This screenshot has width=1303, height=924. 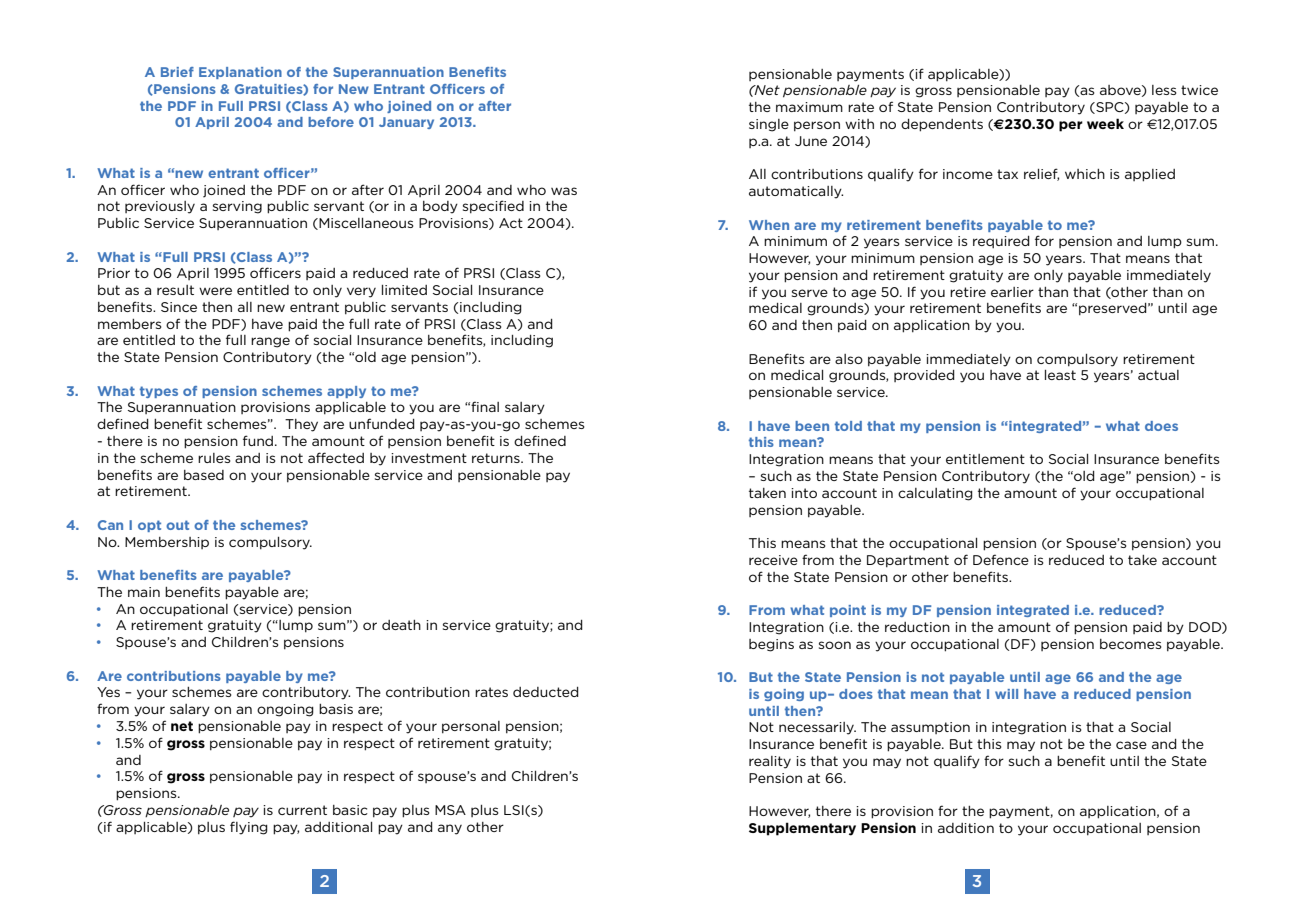 I want to click on begins, so click(x=771, y=645).
